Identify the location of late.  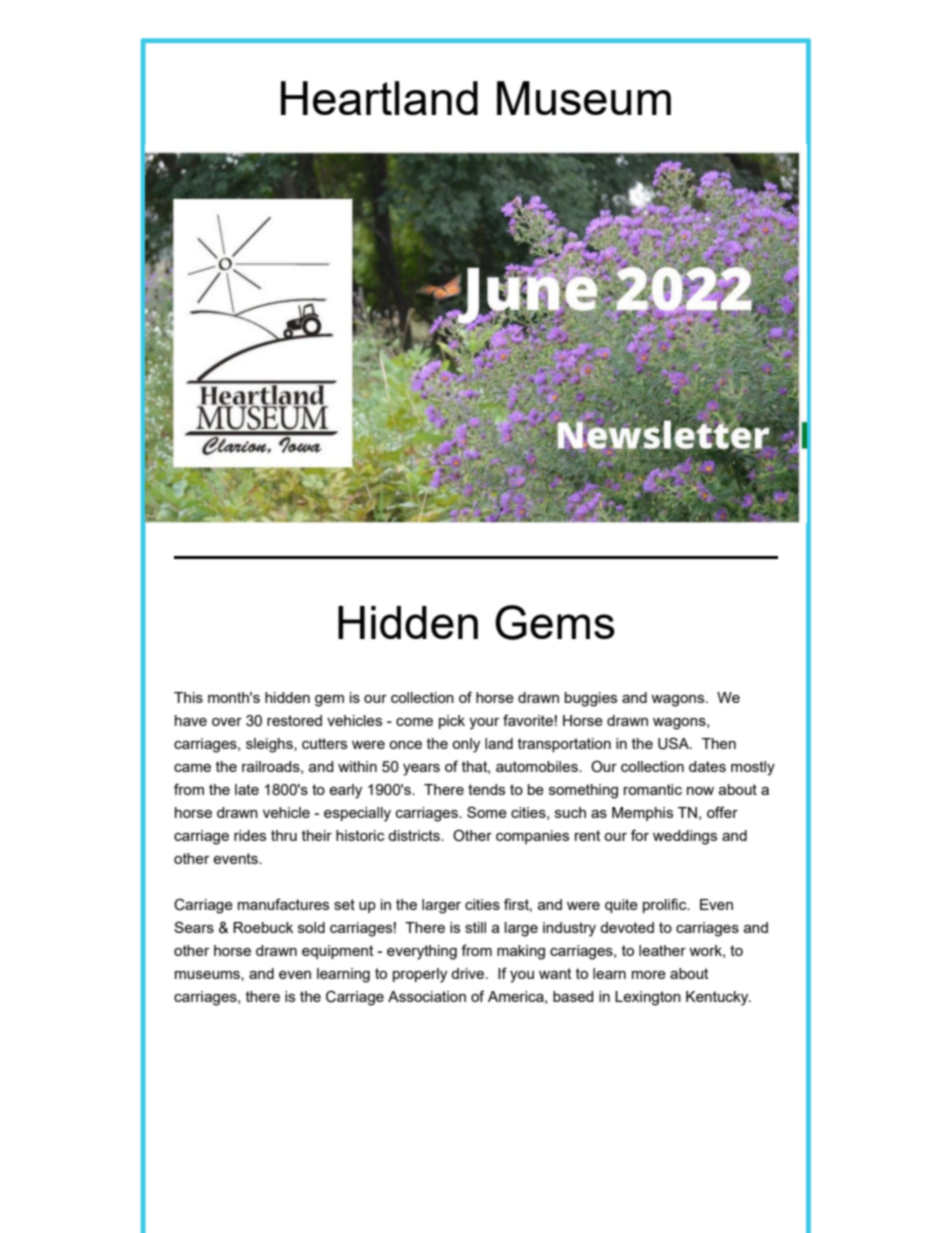
(247, 789).
